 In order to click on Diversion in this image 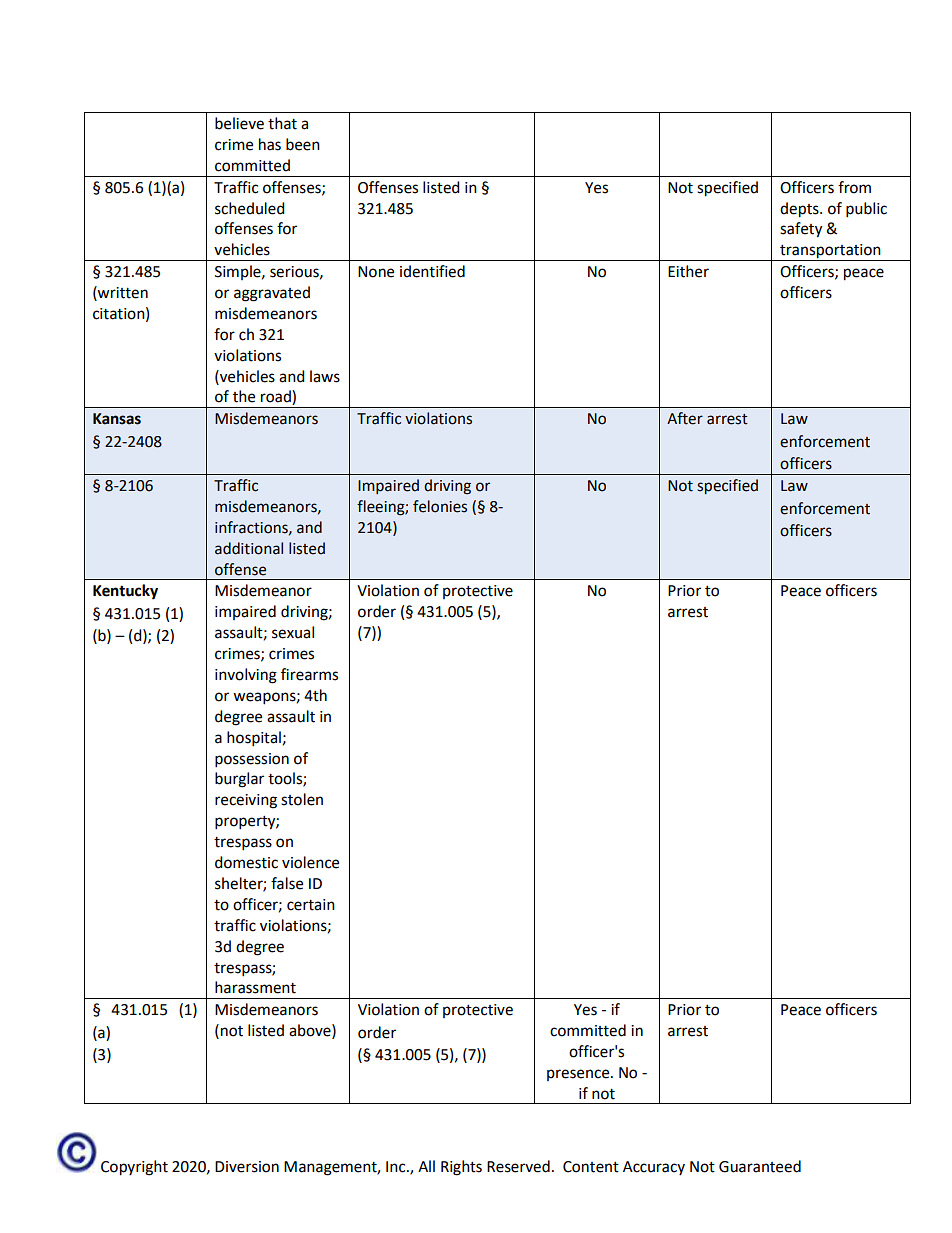, I will do `click(247, 1167)`.
